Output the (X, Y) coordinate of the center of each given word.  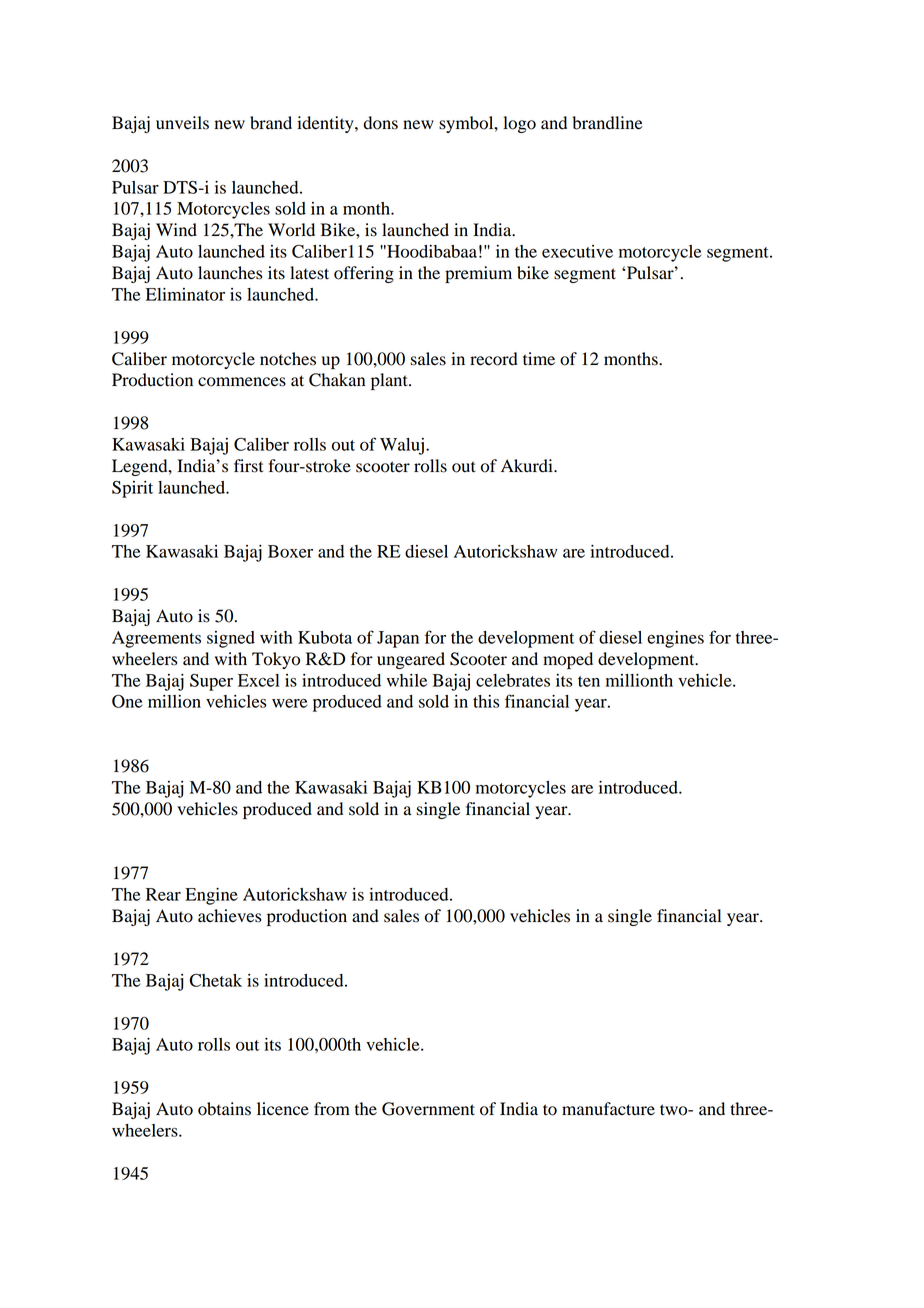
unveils (182, 123)
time (539, 359)
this (486, 701)
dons (381, 123)
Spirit (132, 489)
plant (390, 381)
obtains (224, 1109)
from (332, 1109)
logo (519, 124)
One (127, 701)
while (407, 680)
